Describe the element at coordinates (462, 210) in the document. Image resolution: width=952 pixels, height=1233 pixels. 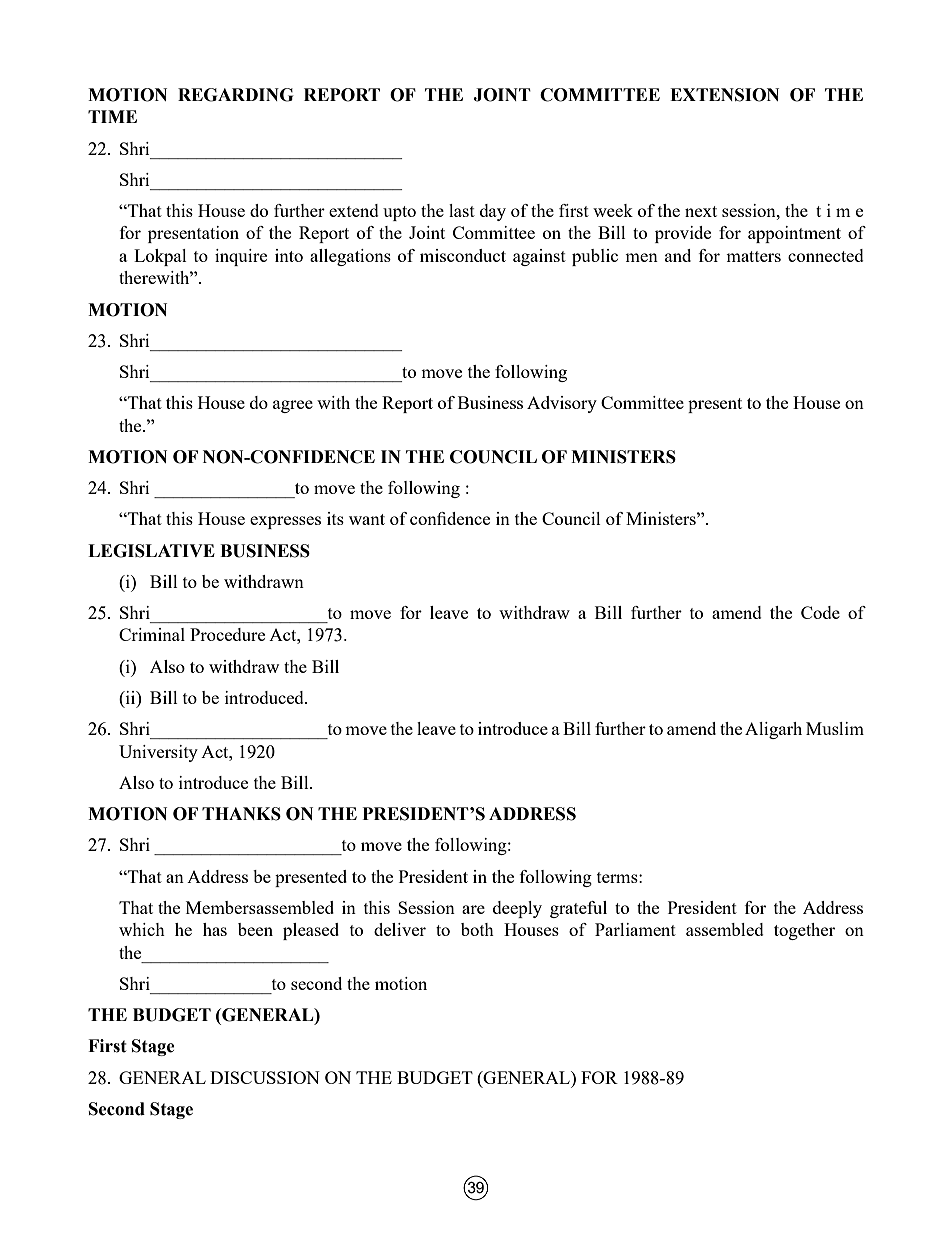
I see `last` at that location.
